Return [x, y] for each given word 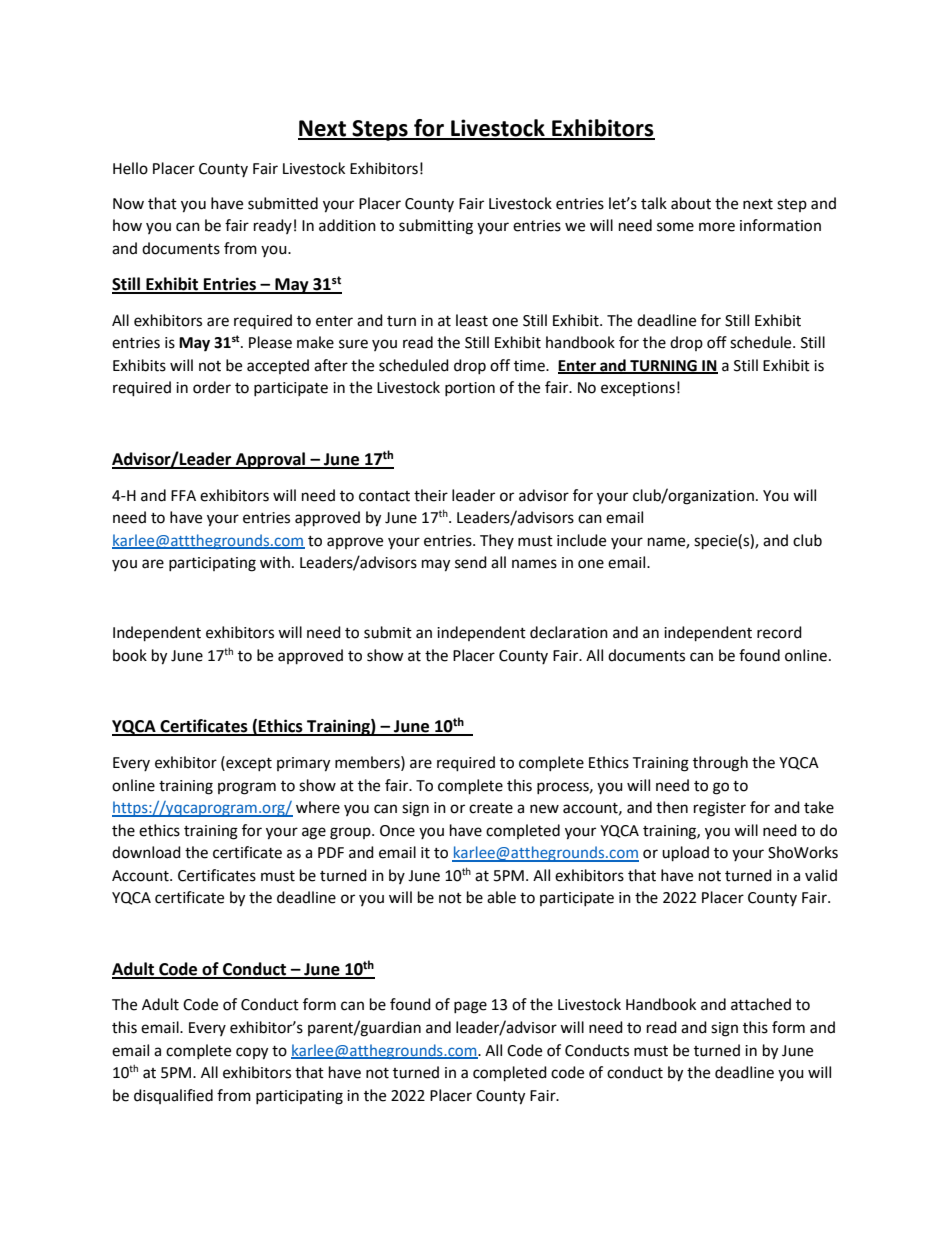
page [470, 1007]
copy [252, 1053]
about [691, 203]
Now [128, 204]
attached [761, 1004]
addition [347, 225]
